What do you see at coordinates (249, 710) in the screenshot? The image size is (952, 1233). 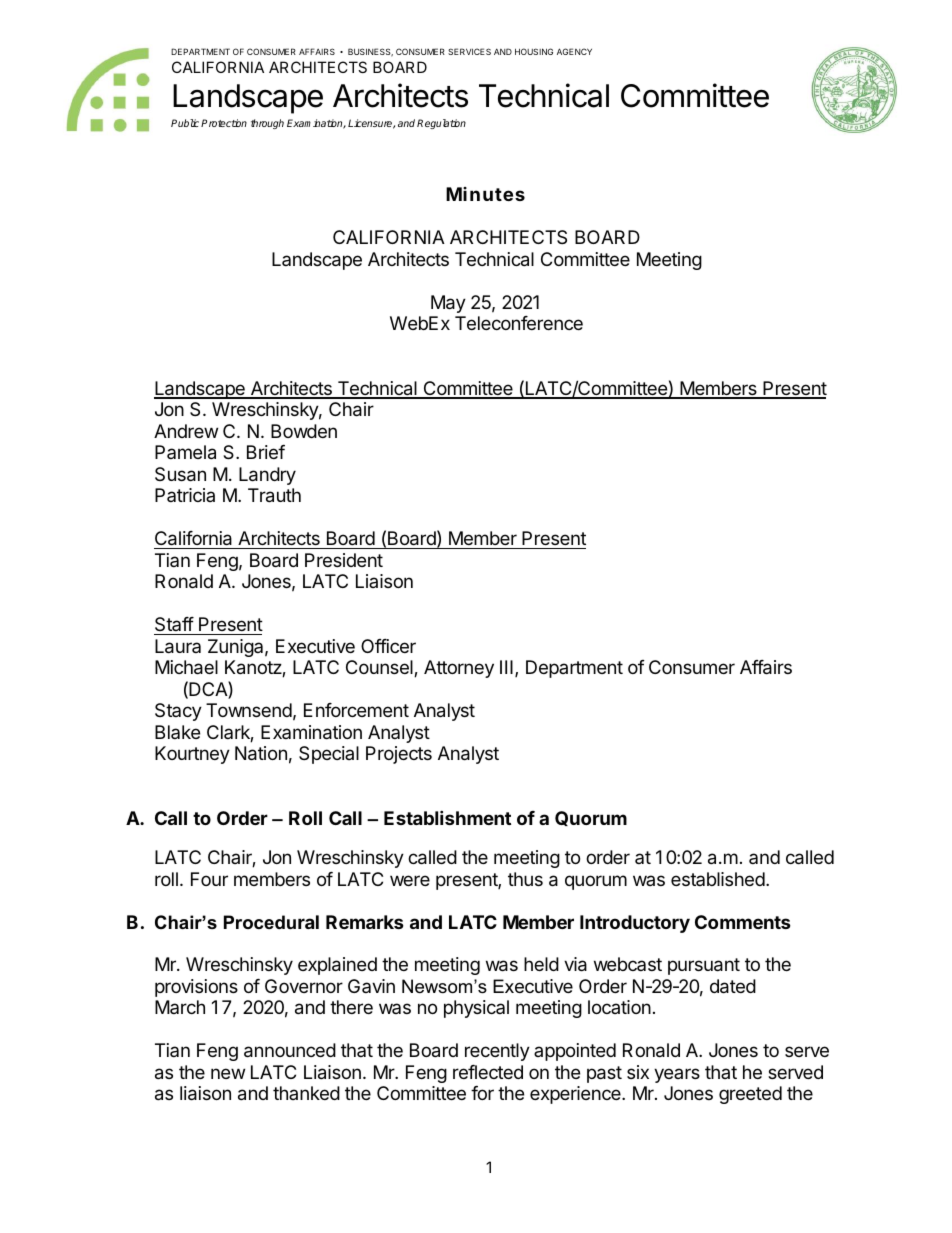 I see `Townsend` at bounding box center [249, 710].
